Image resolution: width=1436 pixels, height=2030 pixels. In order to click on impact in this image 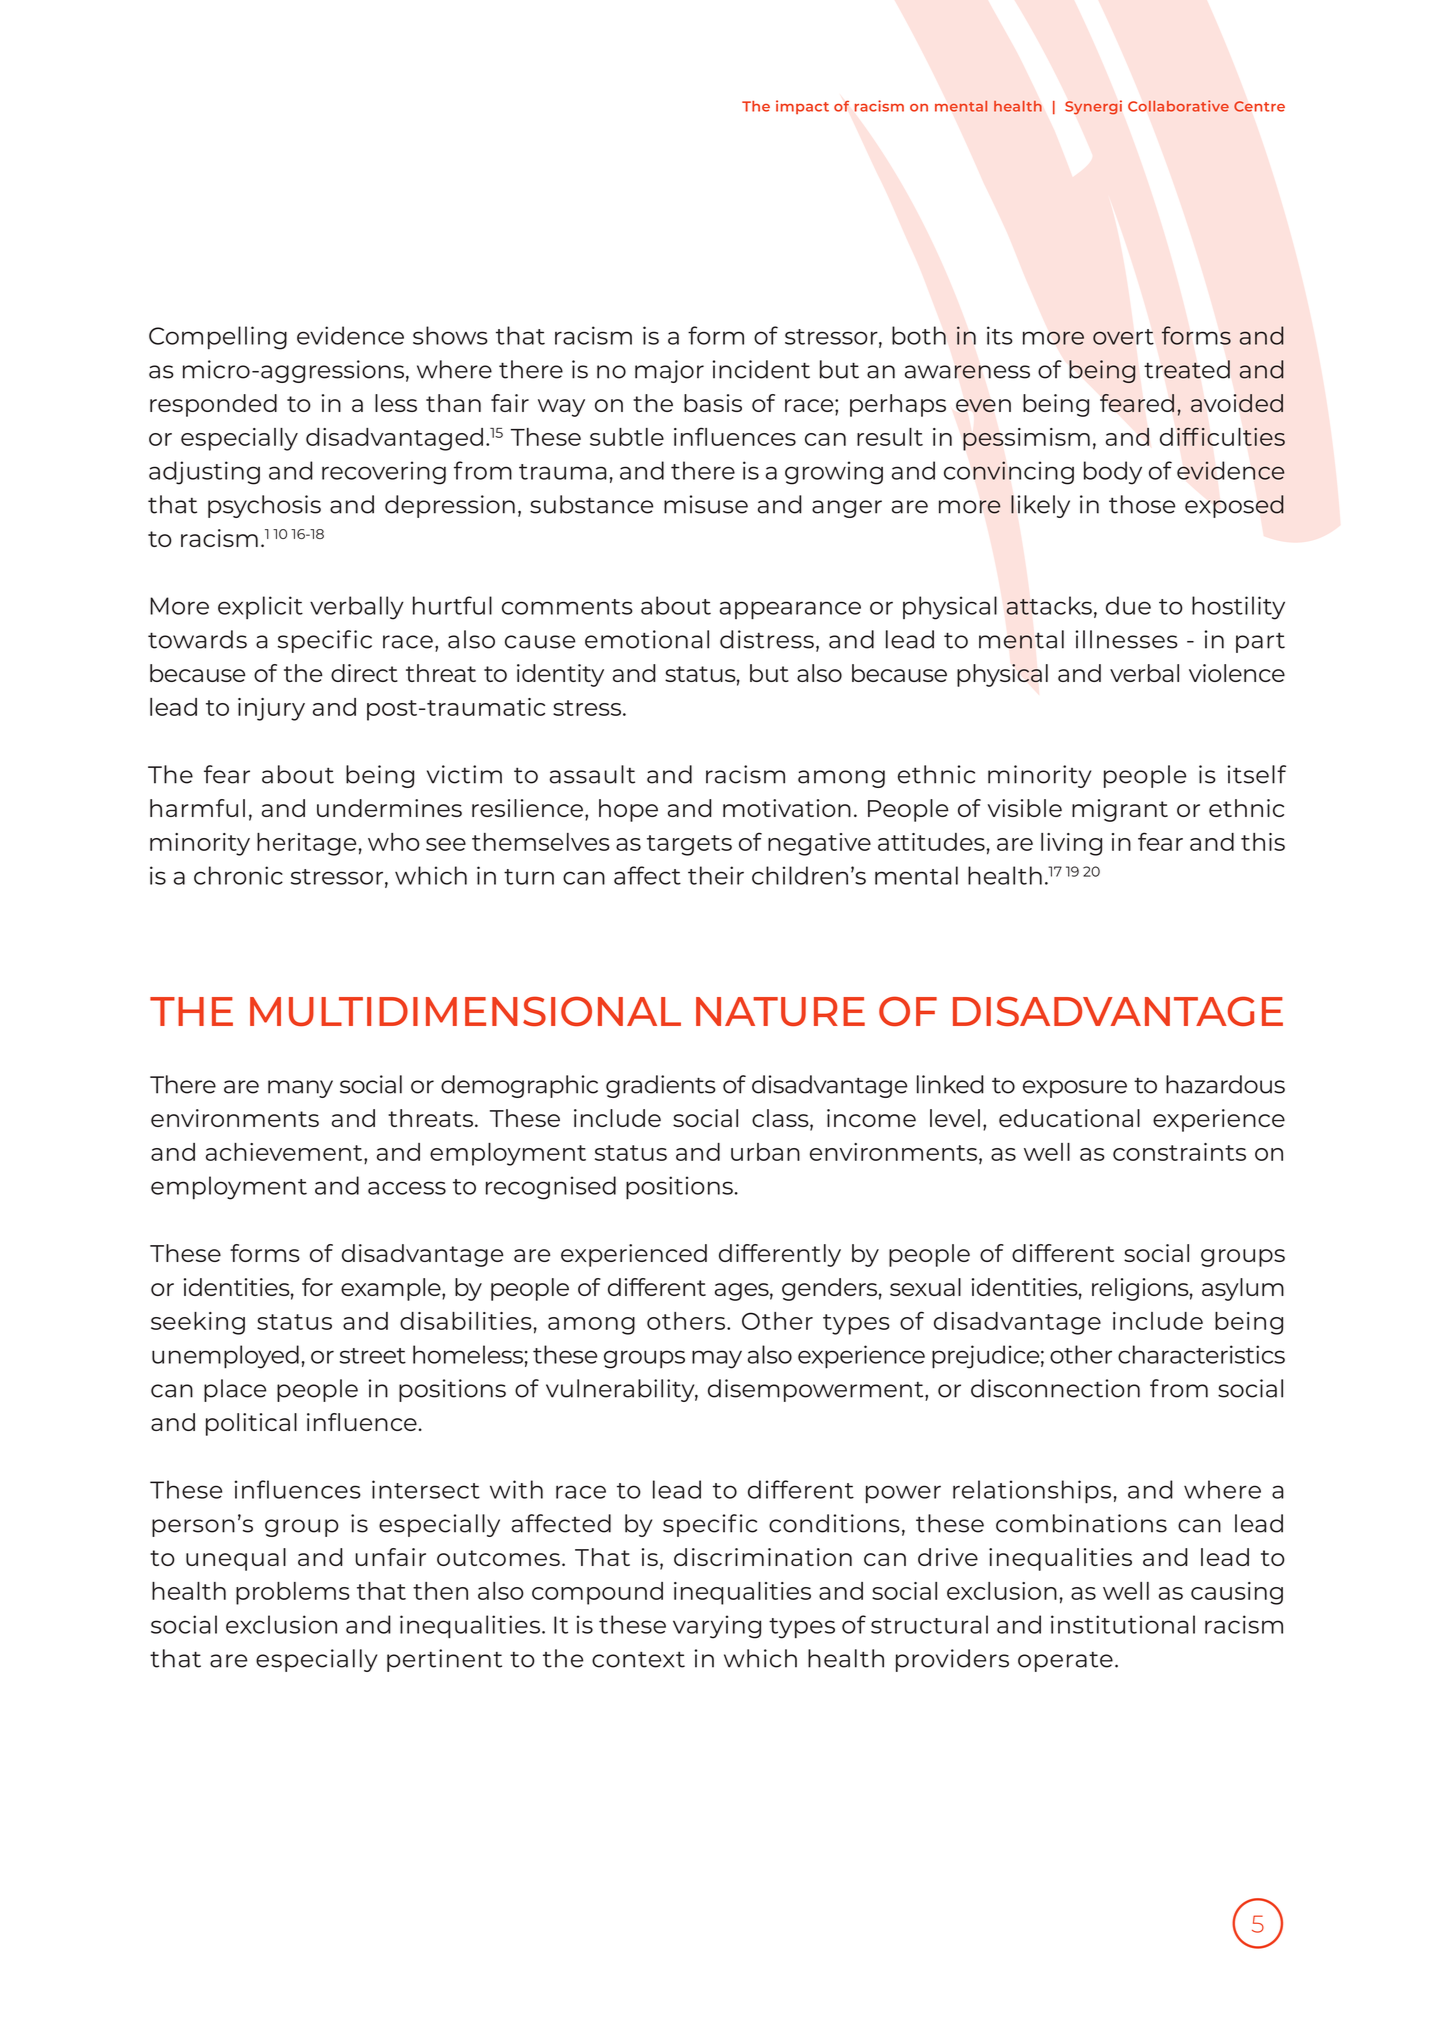, I will do `click(802, 107)`.
